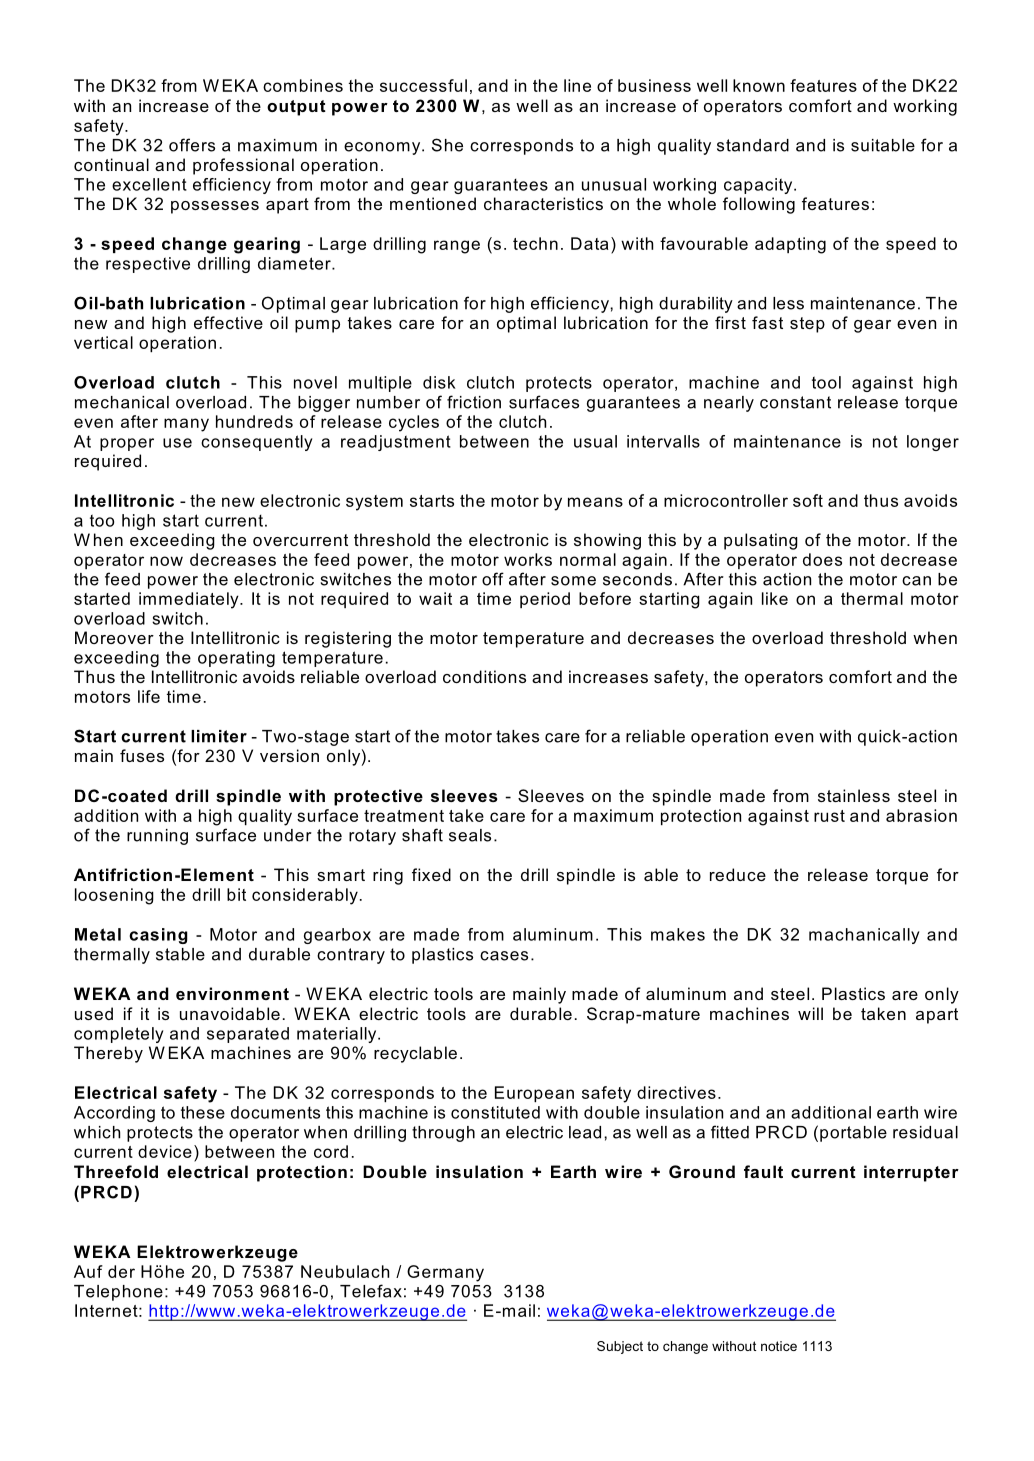  I want to click on standard, so click(753, 145).
